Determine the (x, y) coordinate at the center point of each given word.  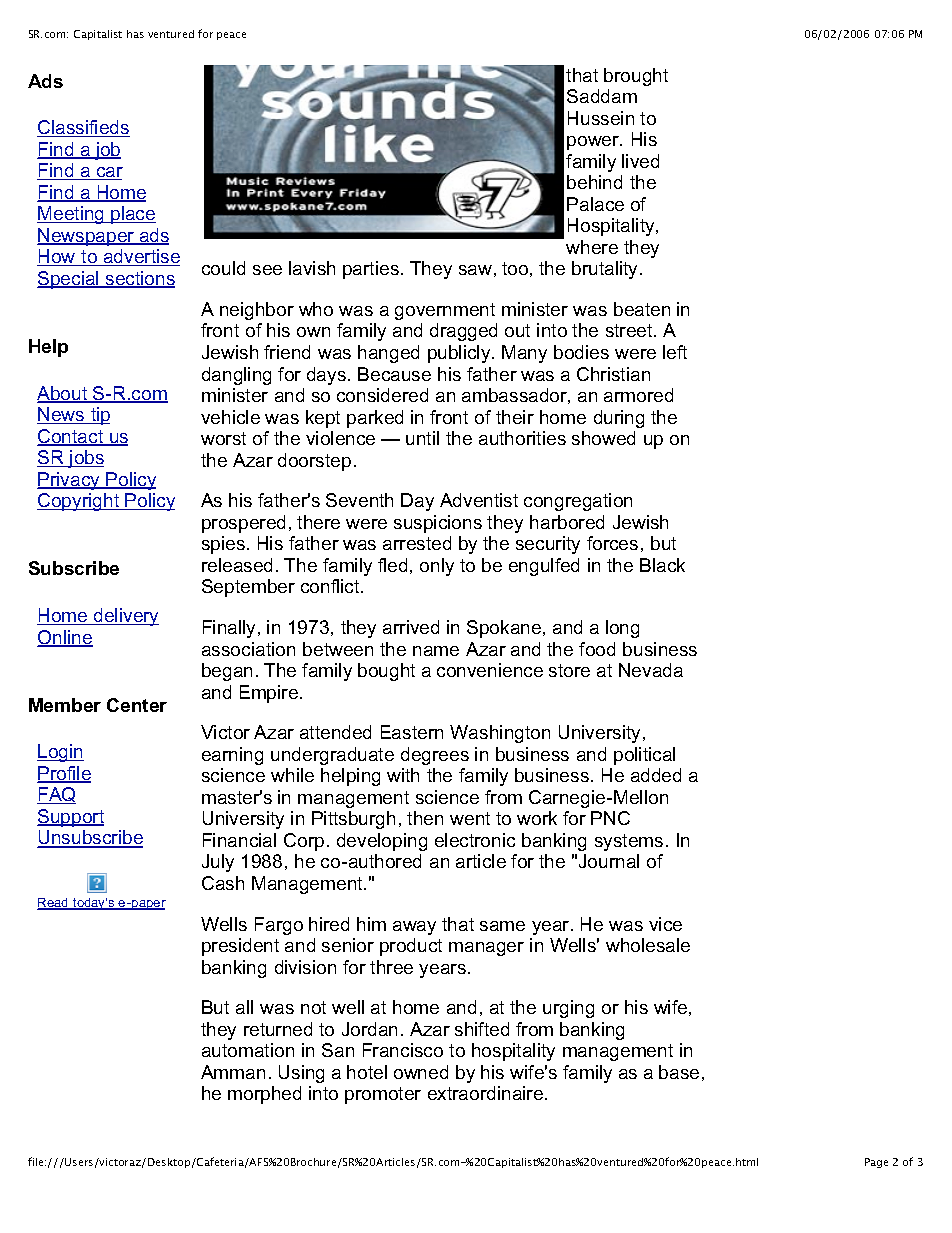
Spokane (505, 629)
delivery (125, 617)
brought (636, 77)
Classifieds (83, 128)
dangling (236, 376)
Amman (233, 1072)
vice (665, 924)
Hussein (601, 118)
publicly (460, 354)
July (218, 863)
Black (662, 565)
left (675, 352)
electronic (475, 840)
